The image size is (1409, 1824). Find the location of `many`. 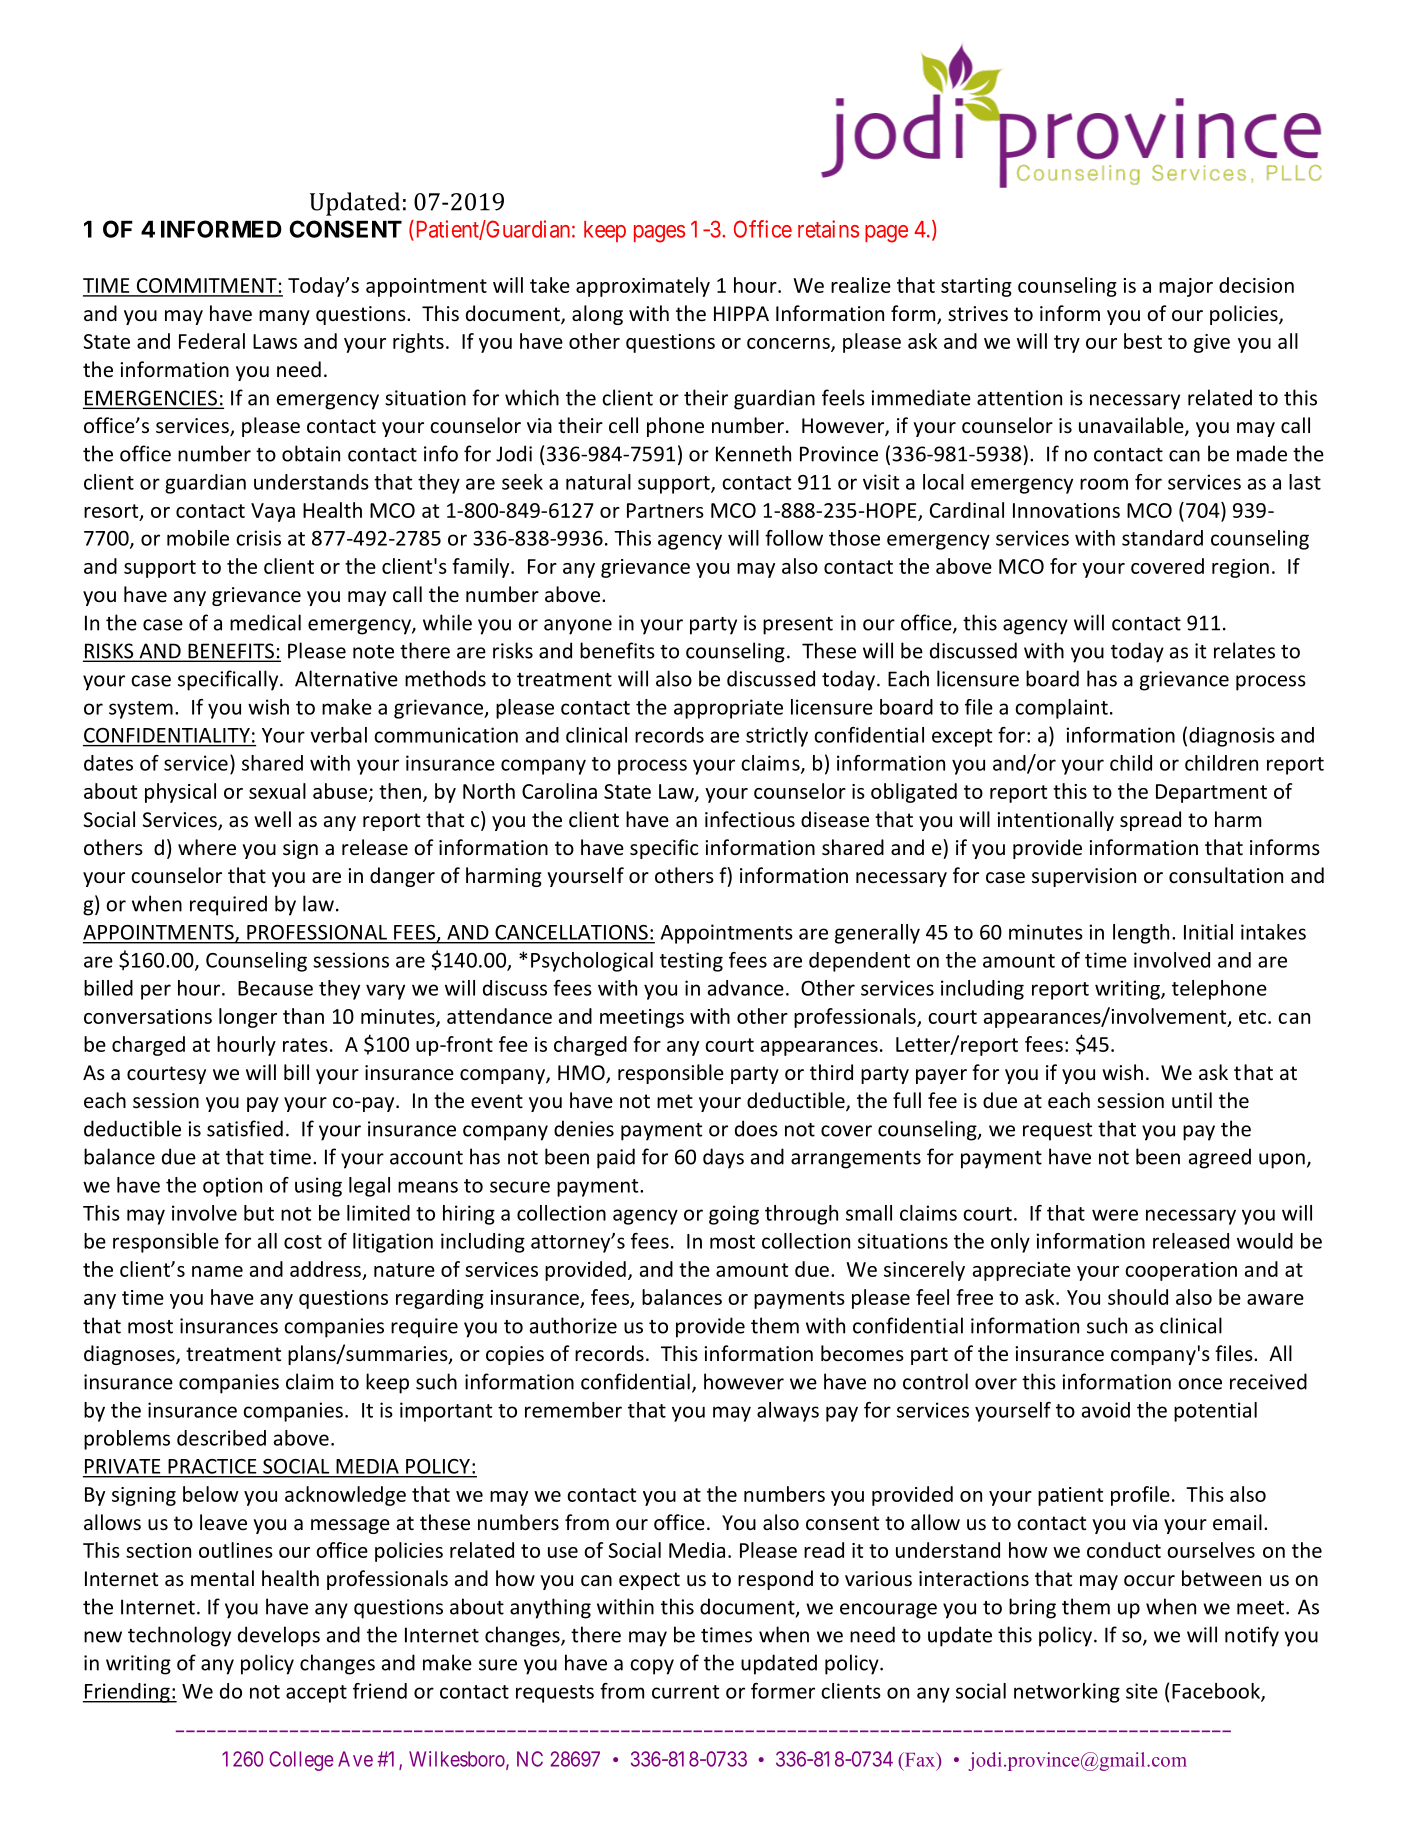

many is located at coordinates (284, 317).
